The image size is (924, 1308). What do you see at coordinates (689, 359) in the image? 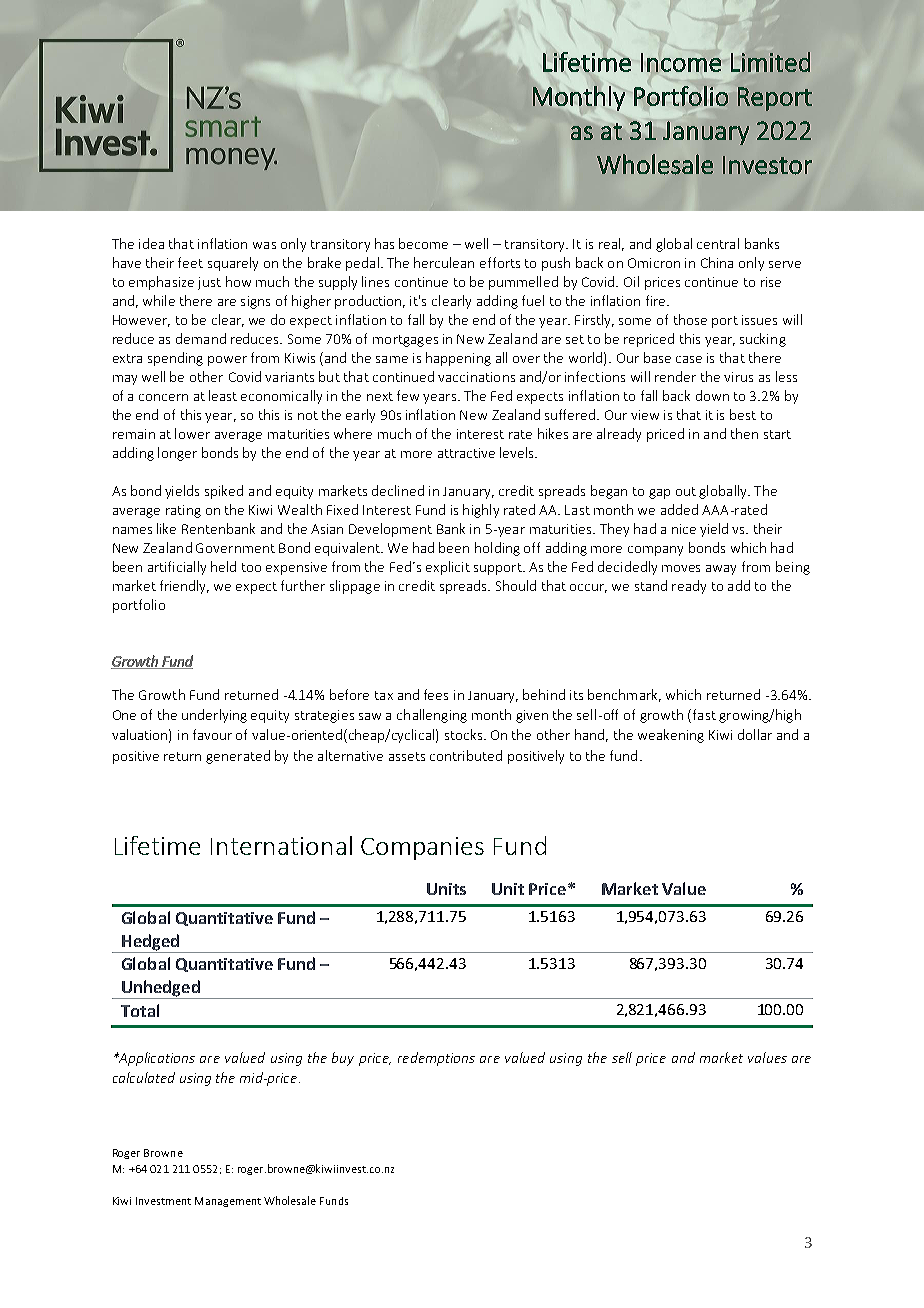
I see `case` at bounding box center [689, 359].
